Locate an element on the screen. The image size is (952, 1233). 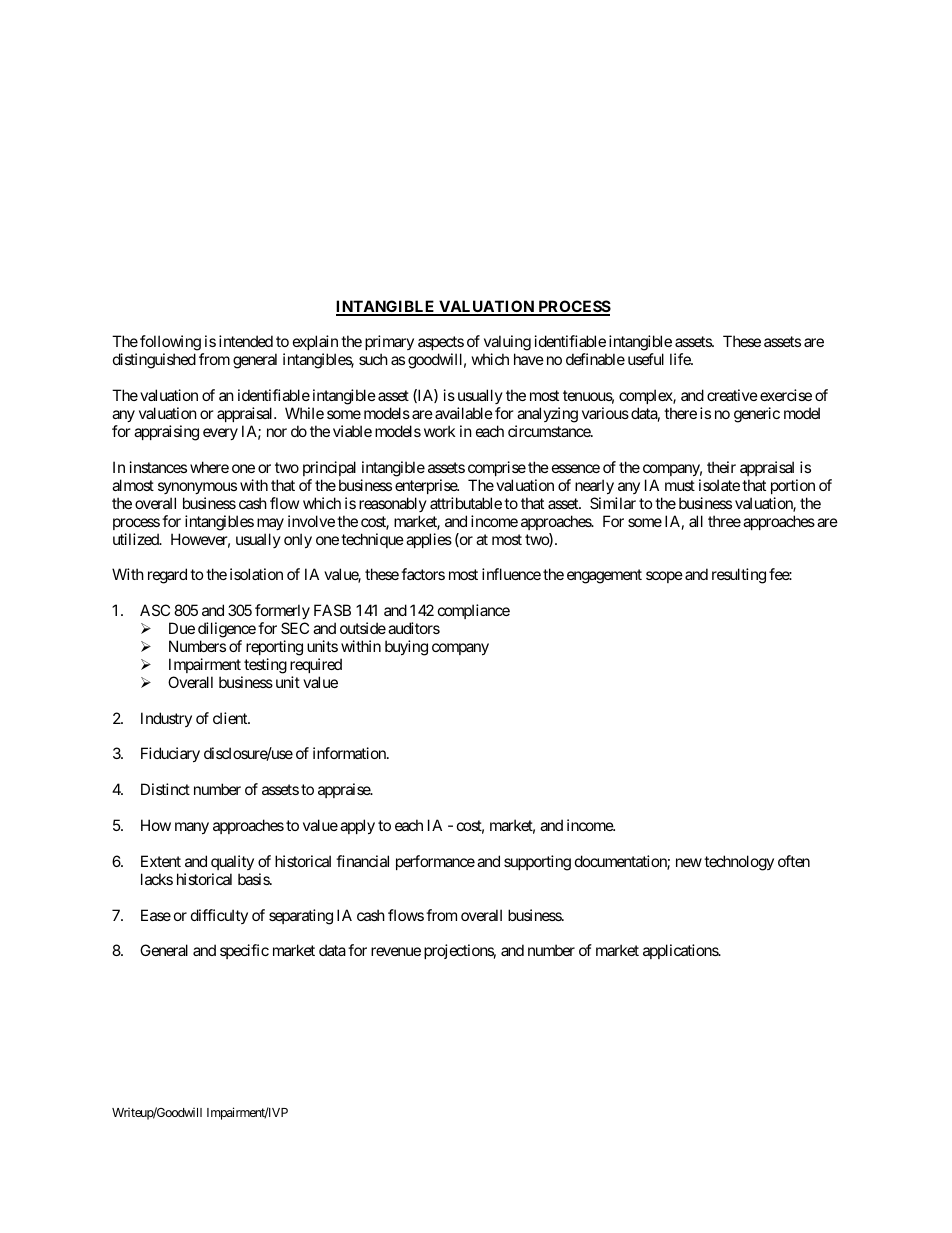
following is located at coordinates (171, 344).
